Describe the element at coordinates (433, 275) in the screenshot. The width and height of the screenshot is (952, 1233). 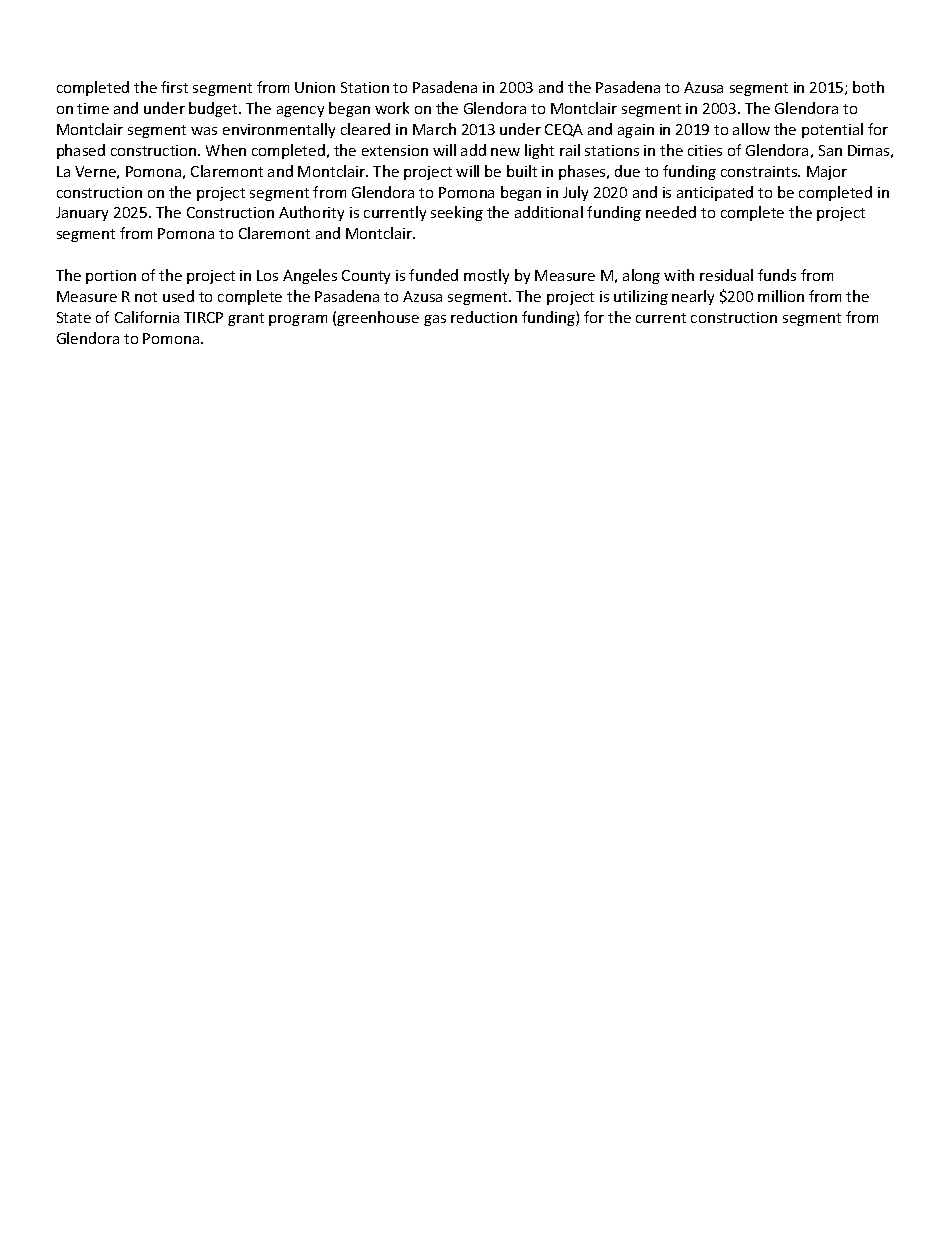
I see `funded` at that location.
